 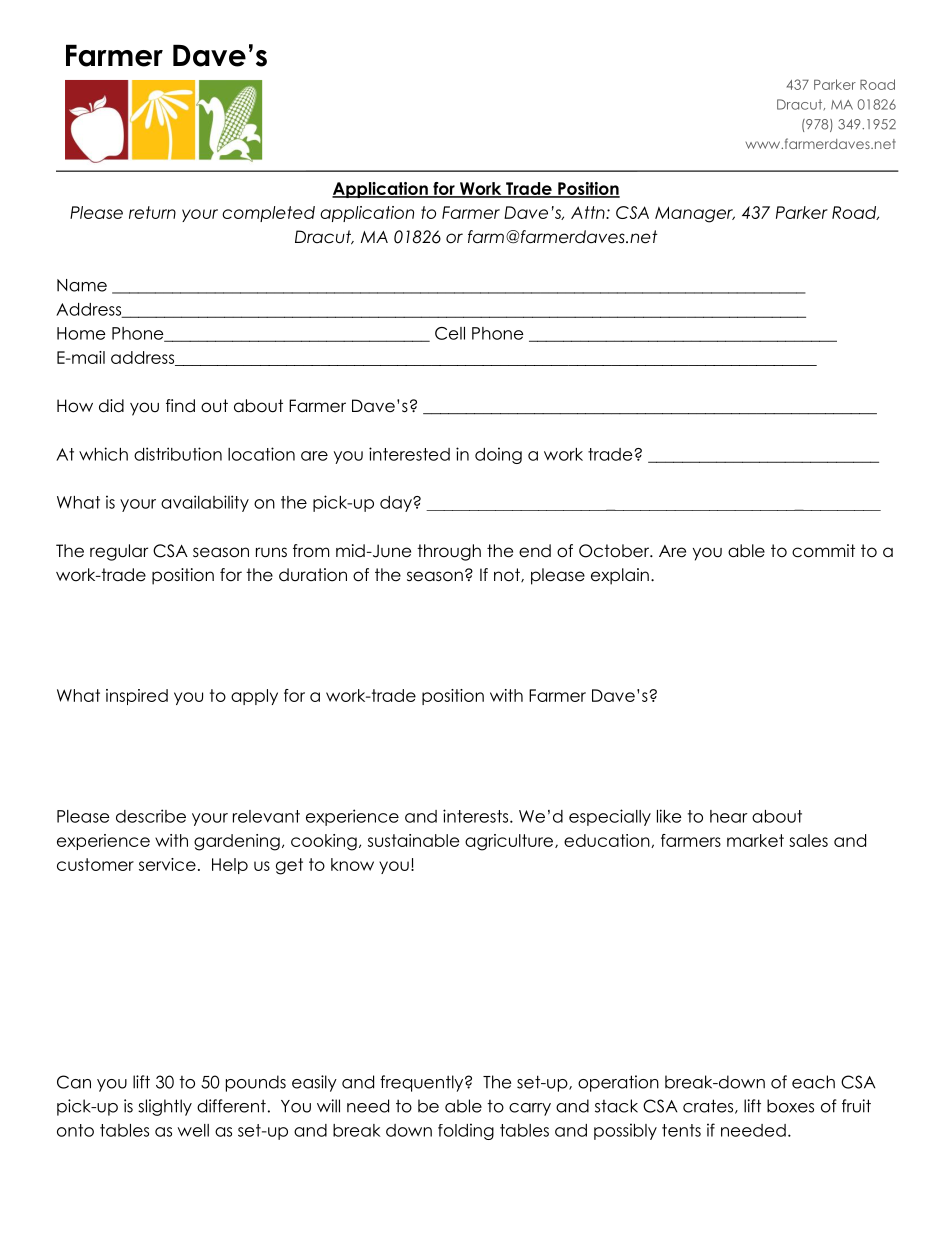 I want to click on folding, so click(x=466, y=1131).
